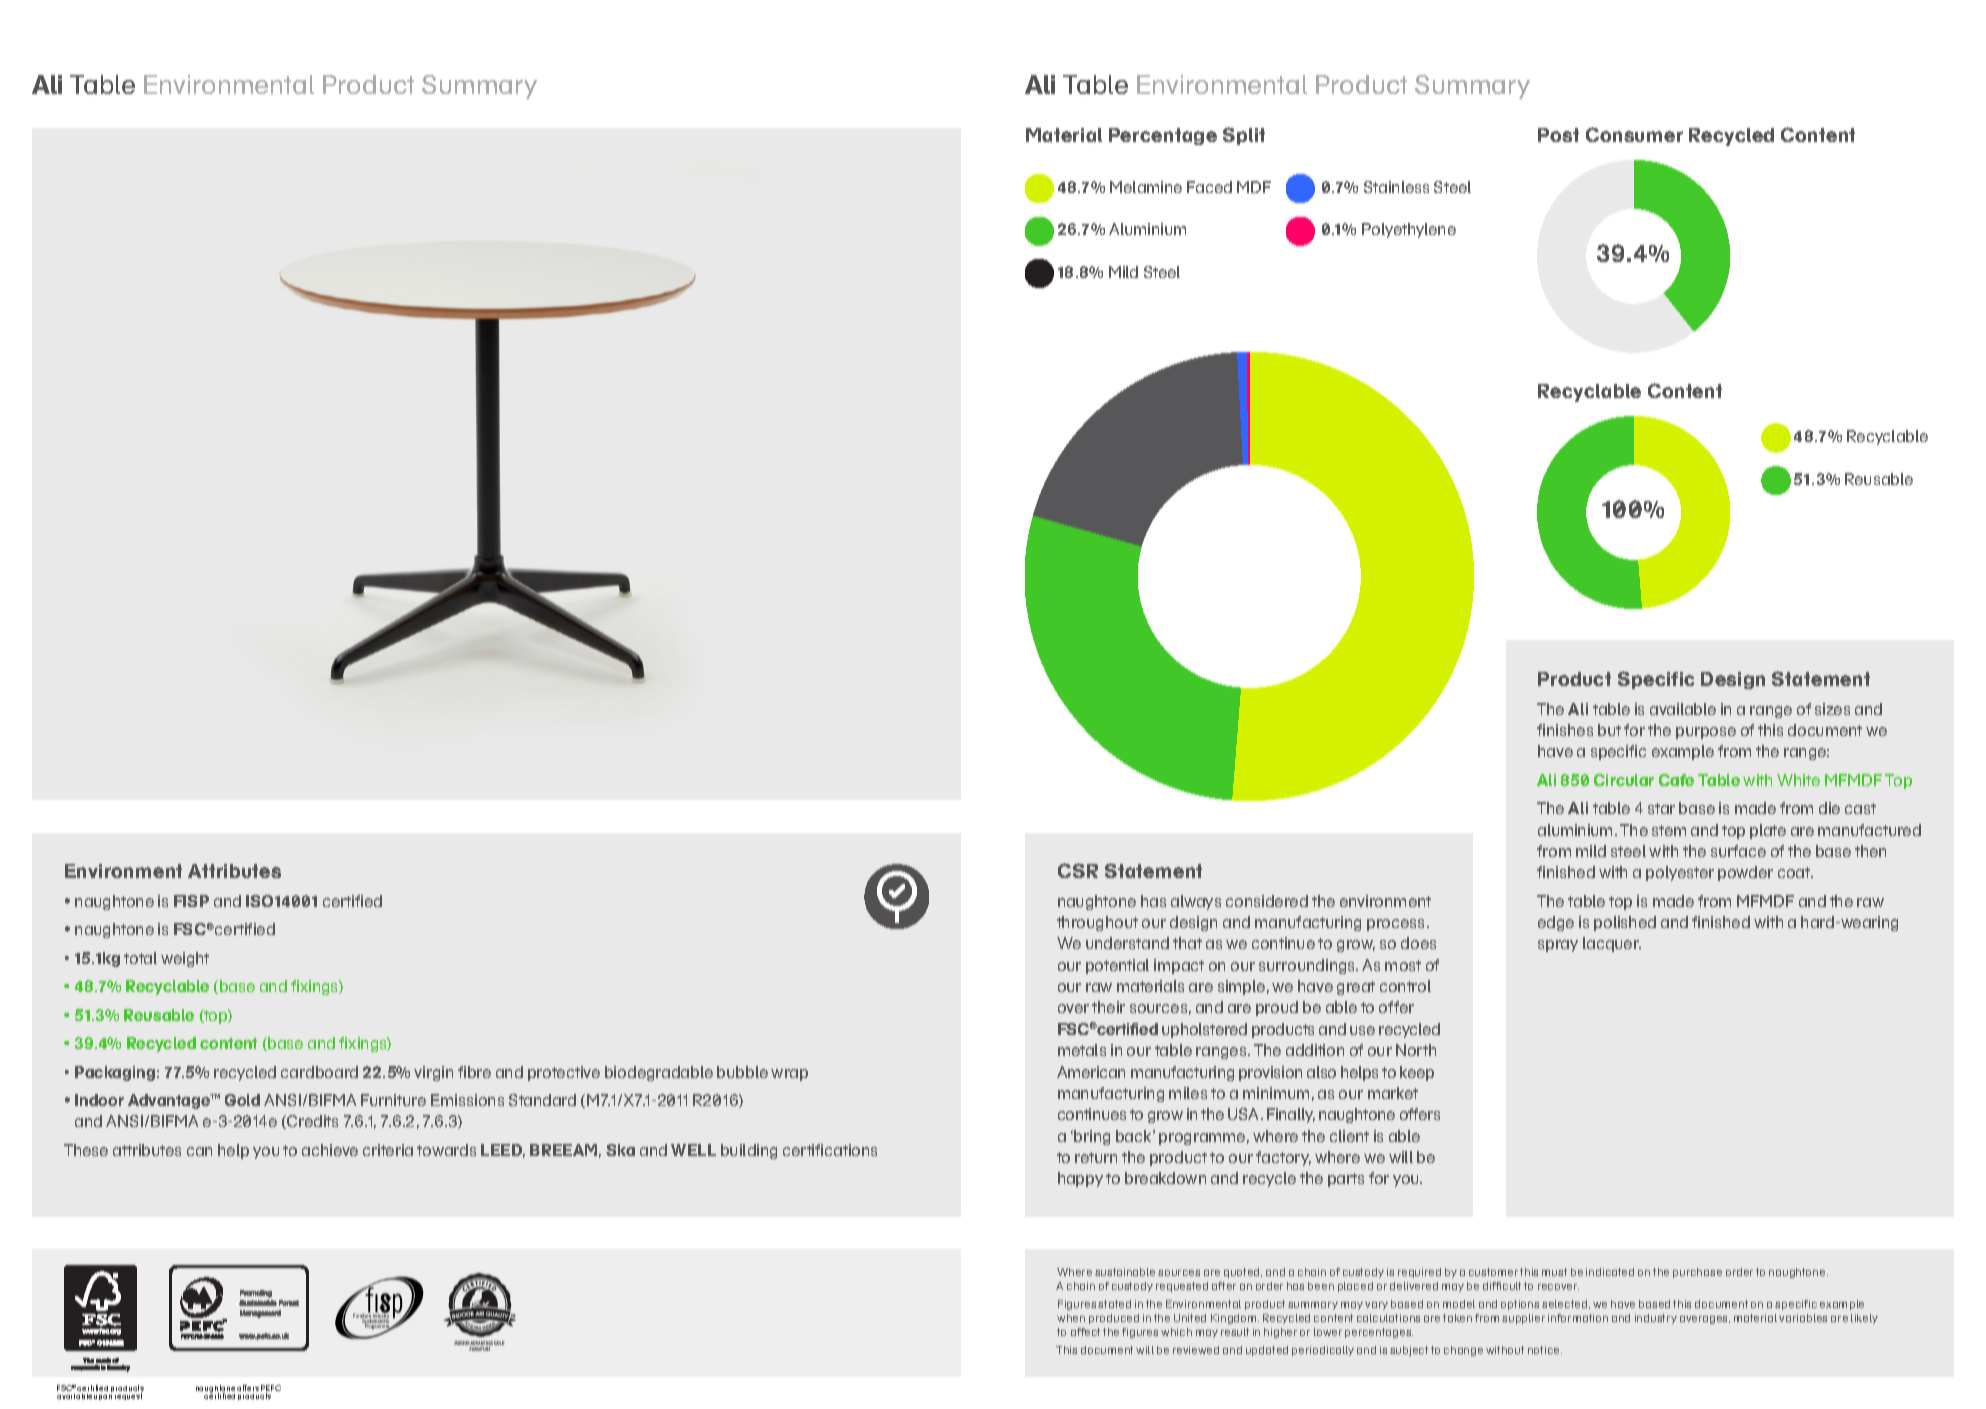 This screenshot has width=1986, height=1409. Describe the element at coordinates (1558, 946) in the screenshot. I see `spray` at that location.
